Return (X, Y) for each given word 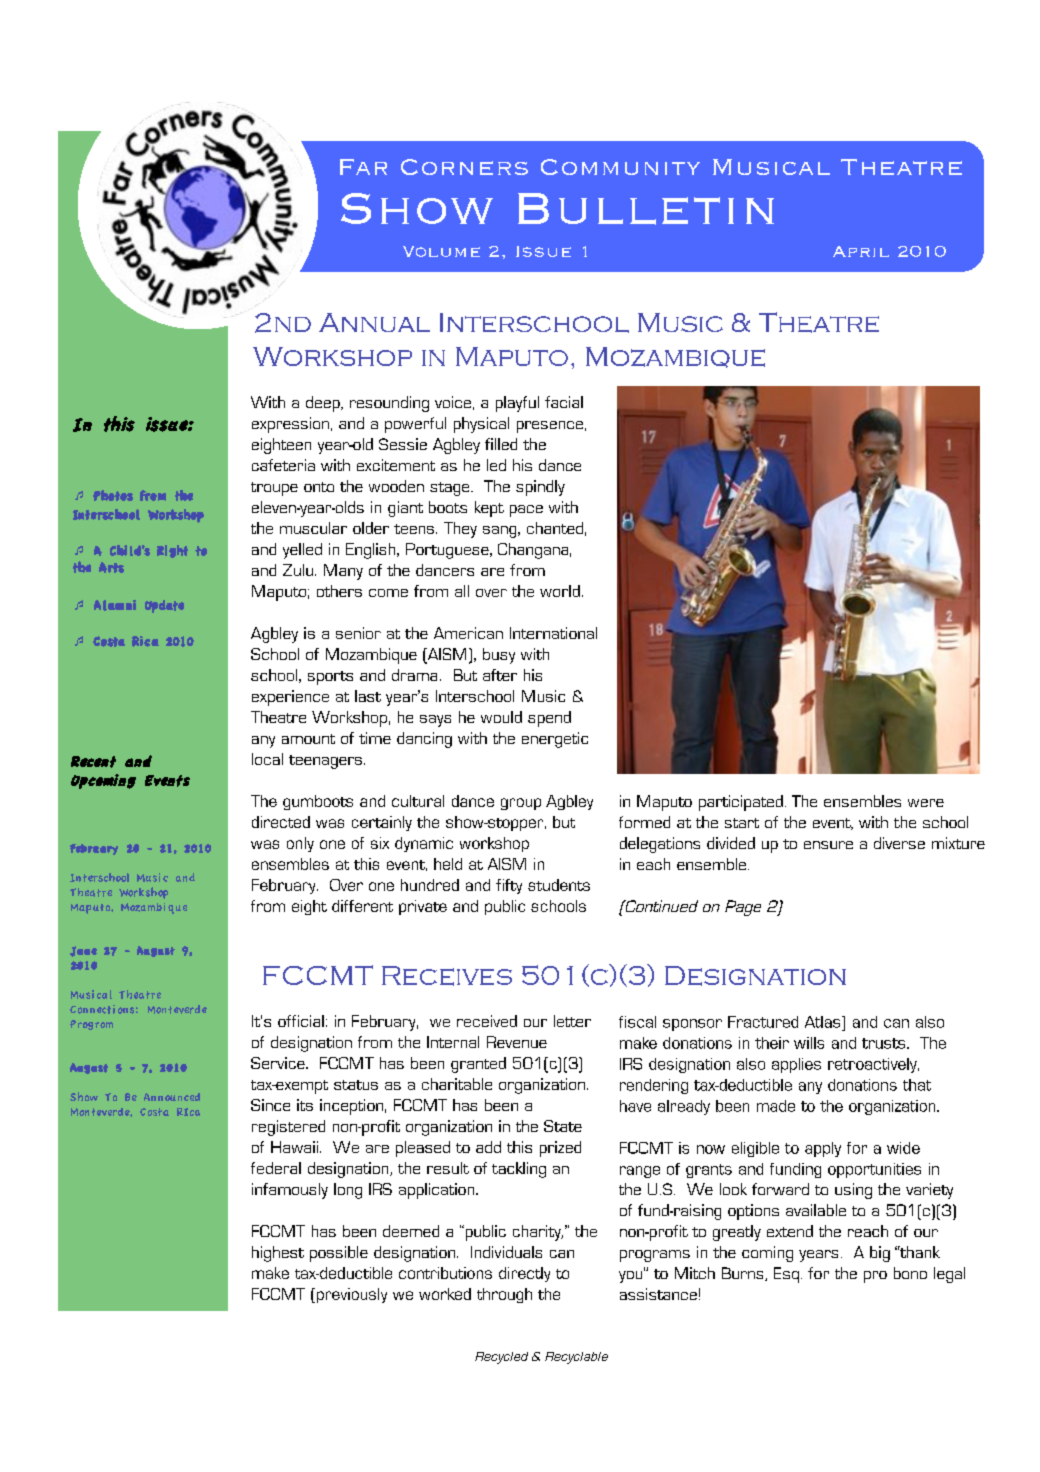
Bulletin (646, 209)
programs (655, 1256)
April (861, 251)
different (362, 906)
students (559, 885)
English (372, 551)
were (926, 803)
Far (363, 167)
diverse (899, 843)
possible (339, 1254)
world (560, 591)
